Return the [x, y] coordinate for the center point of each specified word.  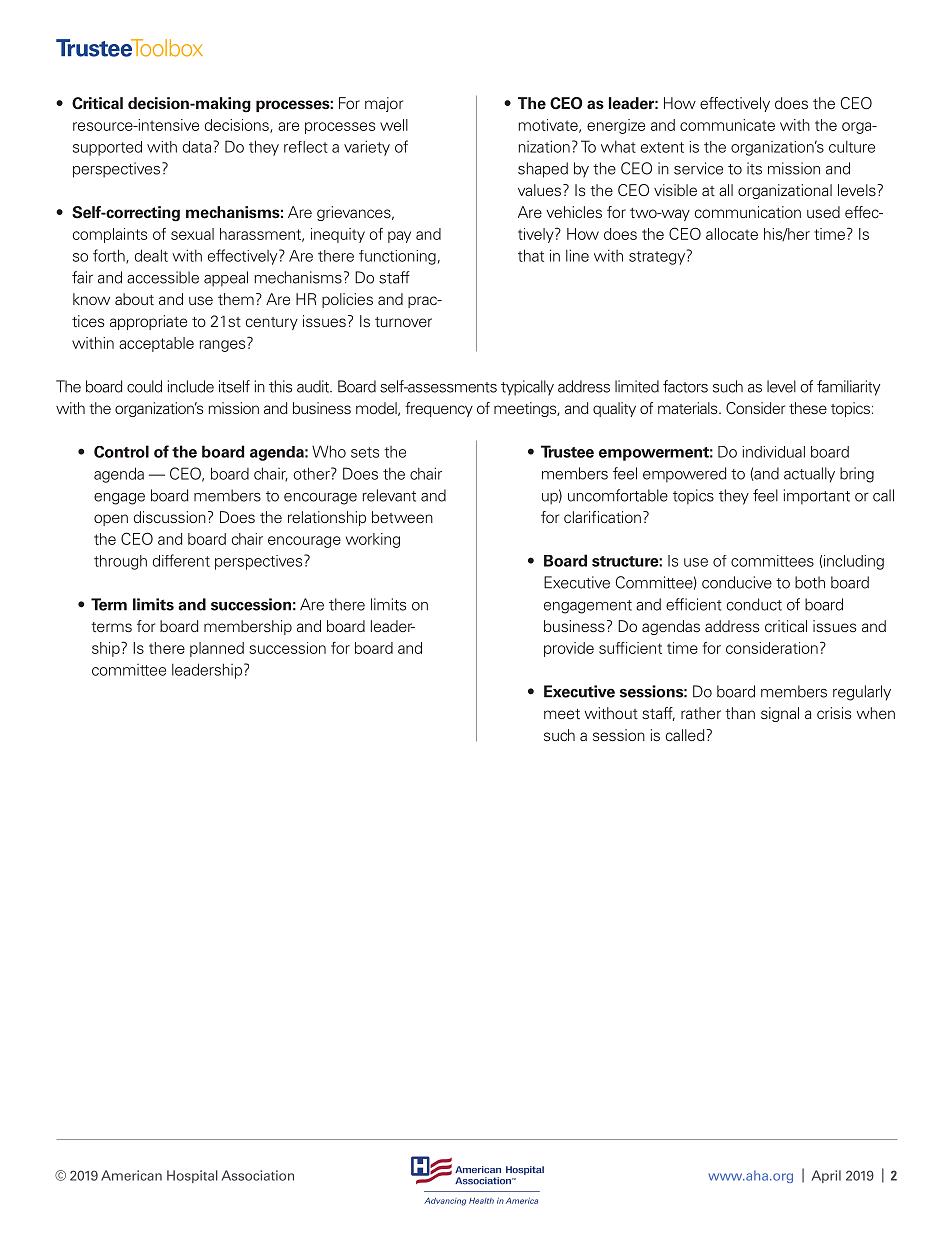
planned [217, 649]
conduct [754, 604]
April [826, 1176]
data [196, 147]
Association [258, 1175]
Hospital [192, 1176]
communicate [727, 125]
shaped [543, 170]
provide [569, 649]
